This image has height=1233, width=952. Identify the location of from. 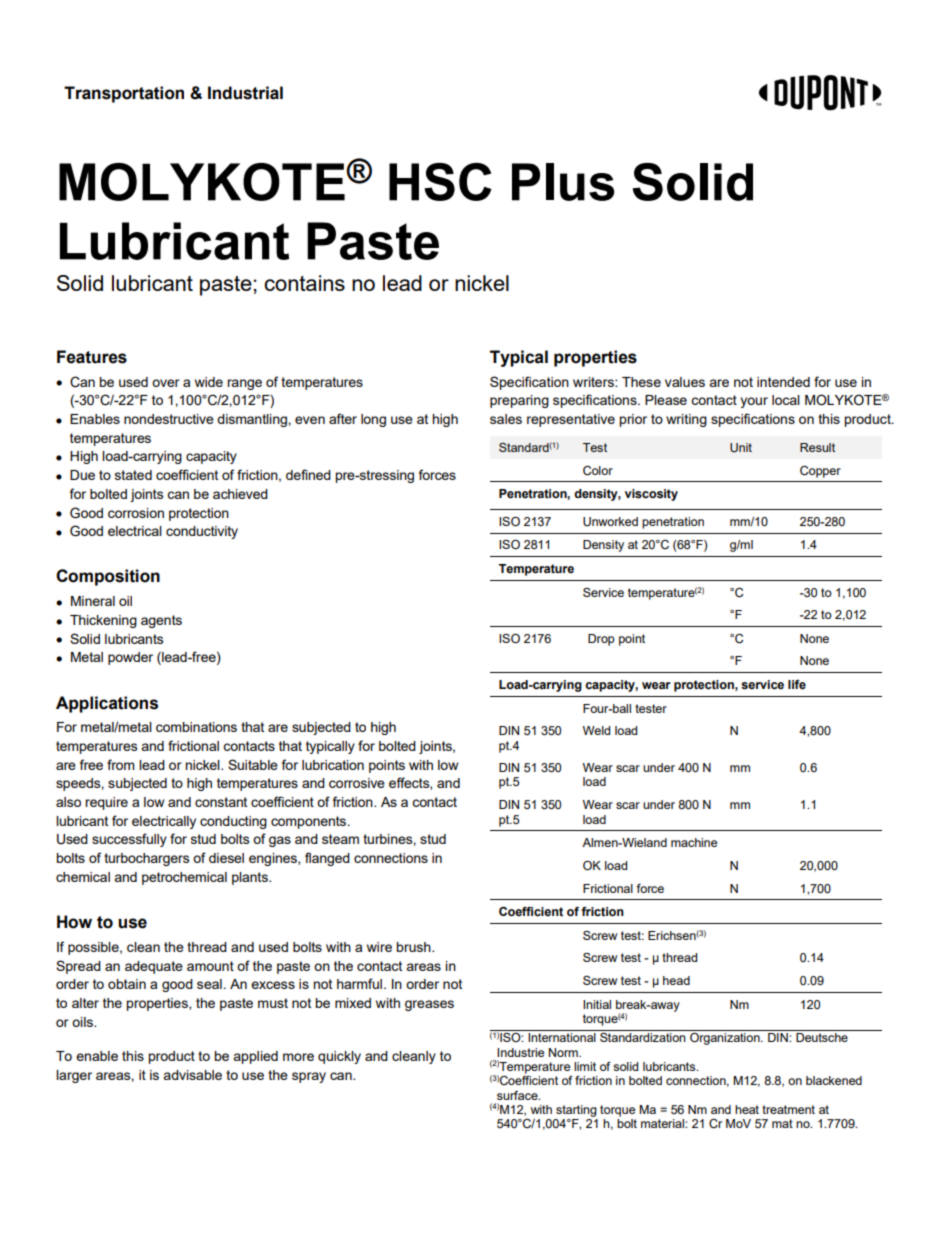
(121, 764).
